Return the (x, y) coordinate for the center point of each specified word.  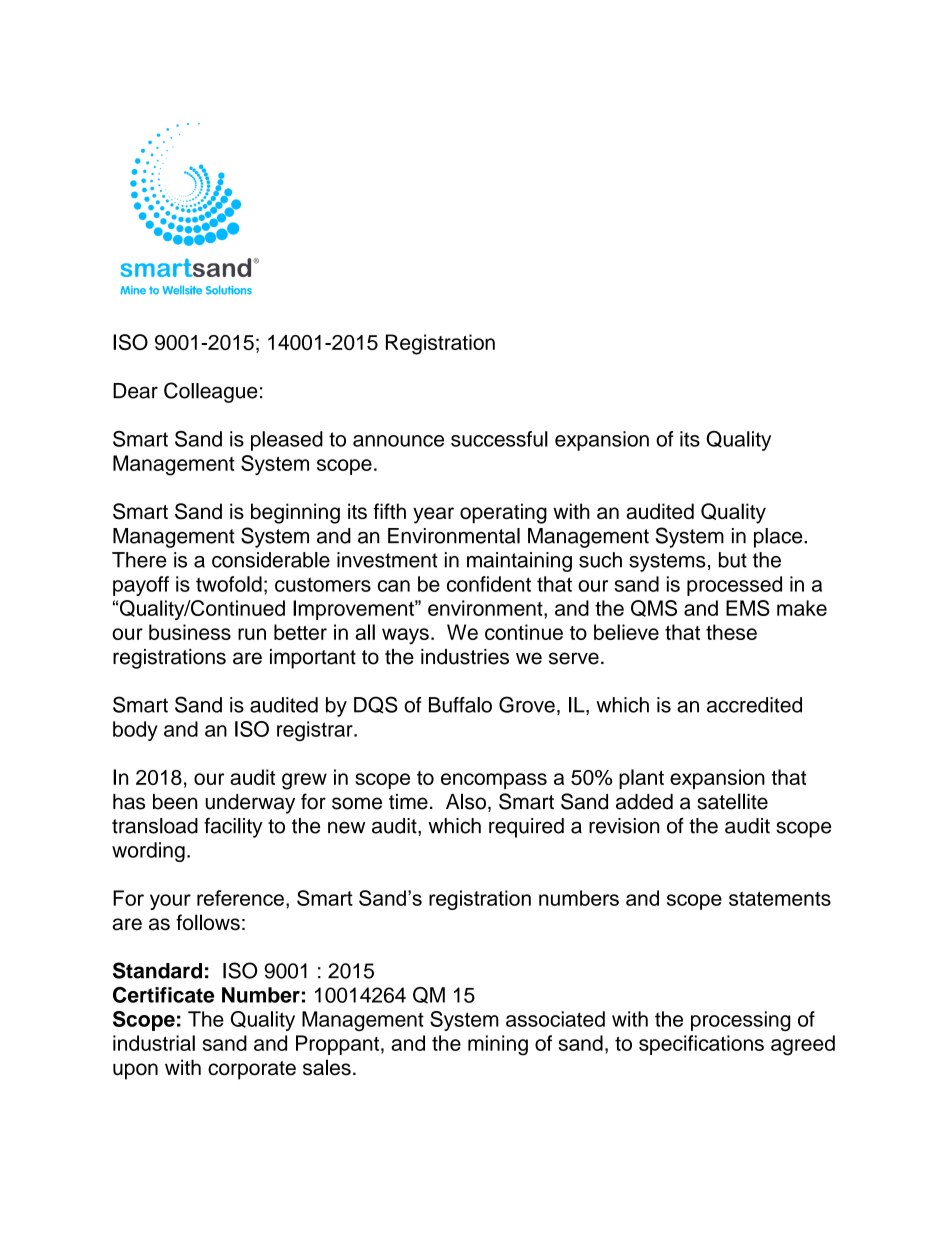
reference (240, 898)
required (526, 828)
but (733, 560)
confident (489, 584)
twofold (229, 584)
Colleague (211, 392)
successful (499, 439)
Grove (527, 704)
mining (498, 1045)
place (779, 538)
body (135, 731)
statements (780, 898)
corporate (252, 1070)
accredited (754, 705)
